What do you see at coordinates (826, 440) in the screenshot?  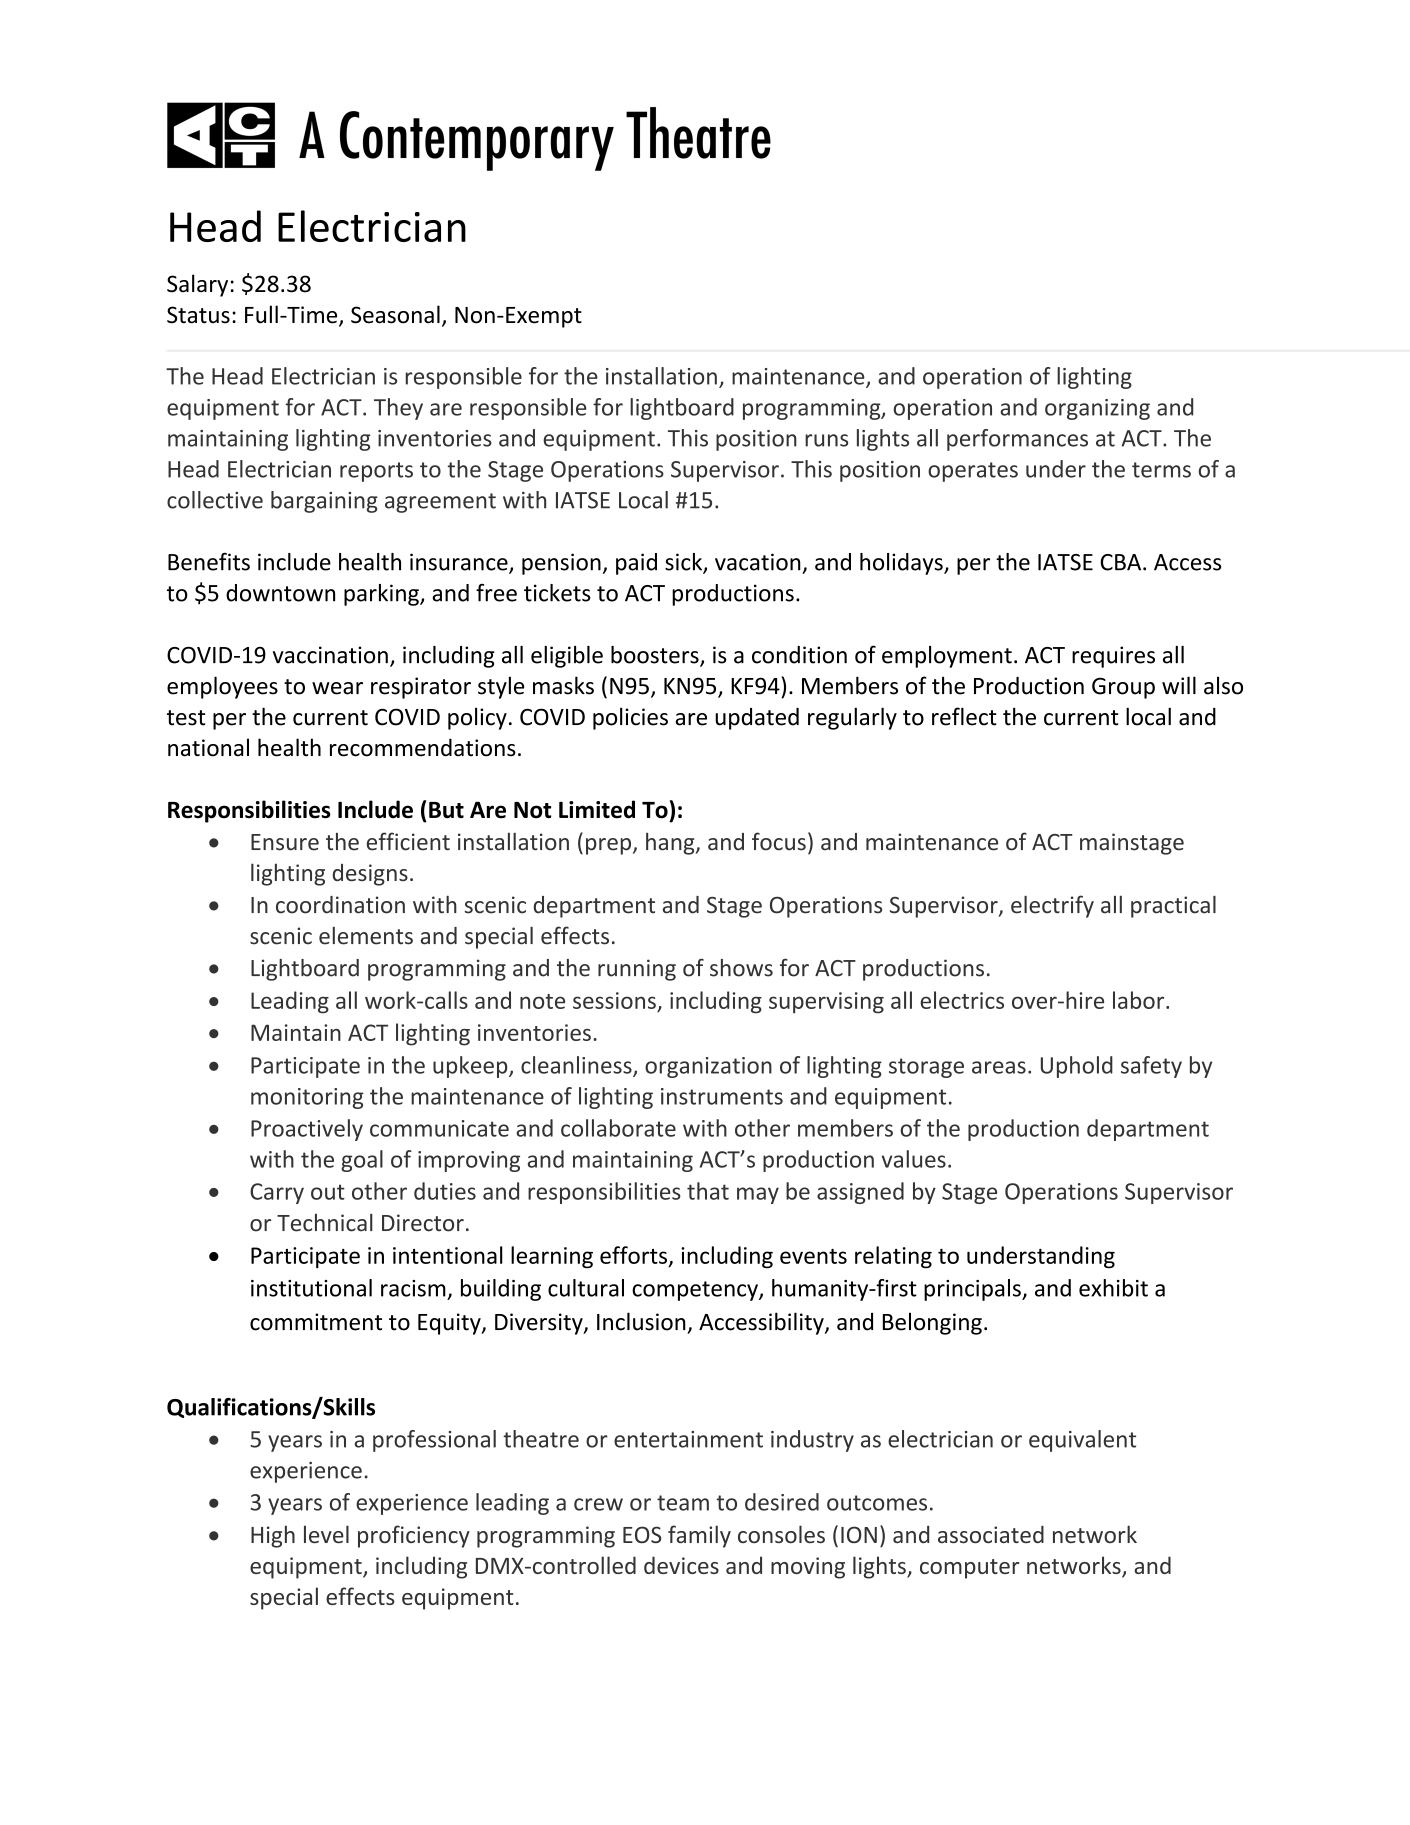 I see `runs` at bounding box center [826, 440].
